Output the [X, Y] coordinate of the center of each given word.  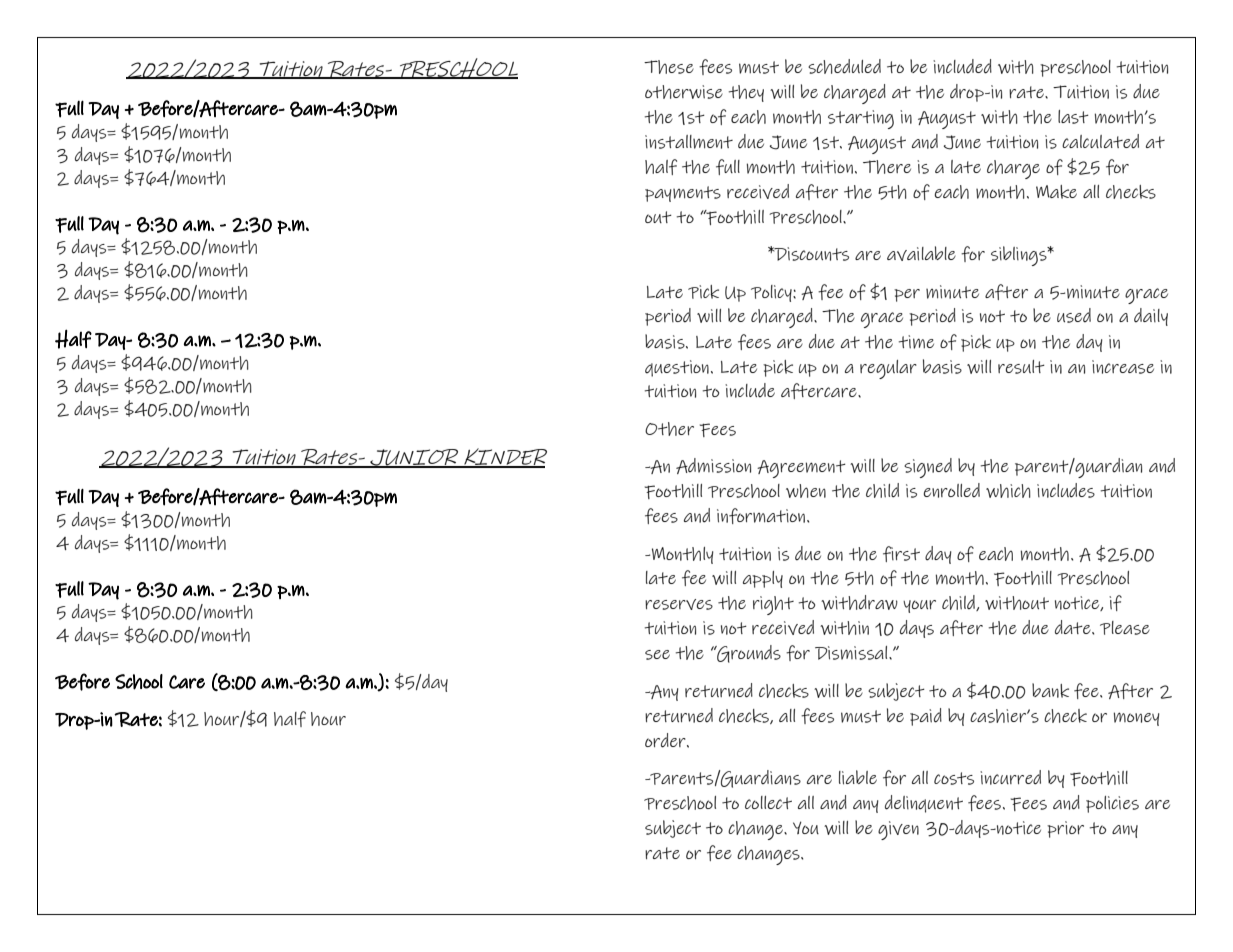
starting [861, 119]
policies [1112, 804]
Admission [713, 466]
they [746, 93]
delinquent [924, 804]
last [1073, 117]
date [1074, 627]
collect [768, 802]
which [1008, 491]
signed [928, 468]
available [921, 253]
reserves [679, 604]
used [1074, 315]
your [919, 606]
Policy [772, 293]
